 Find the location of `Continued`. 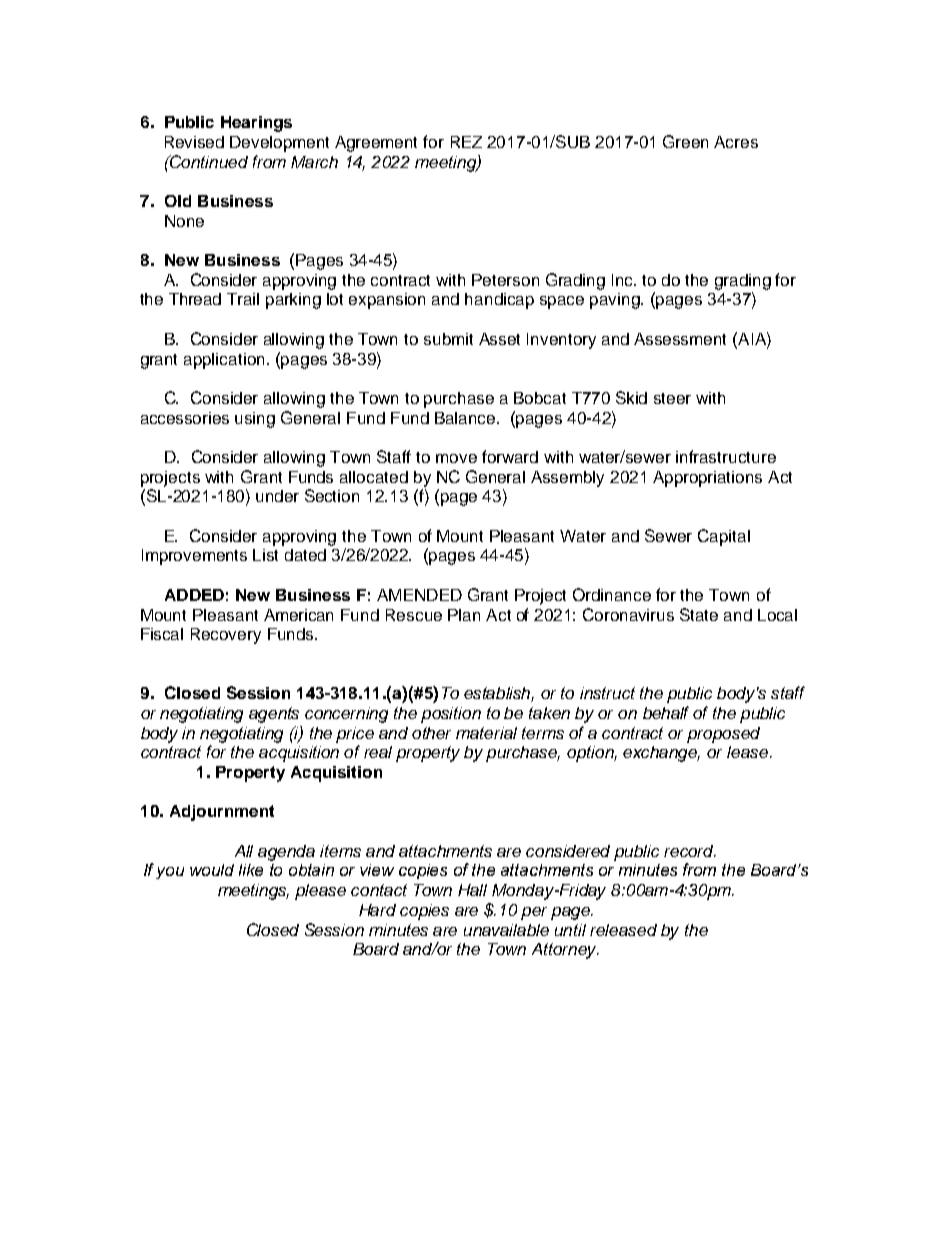

Continued is located at coordinates (208, 161).
